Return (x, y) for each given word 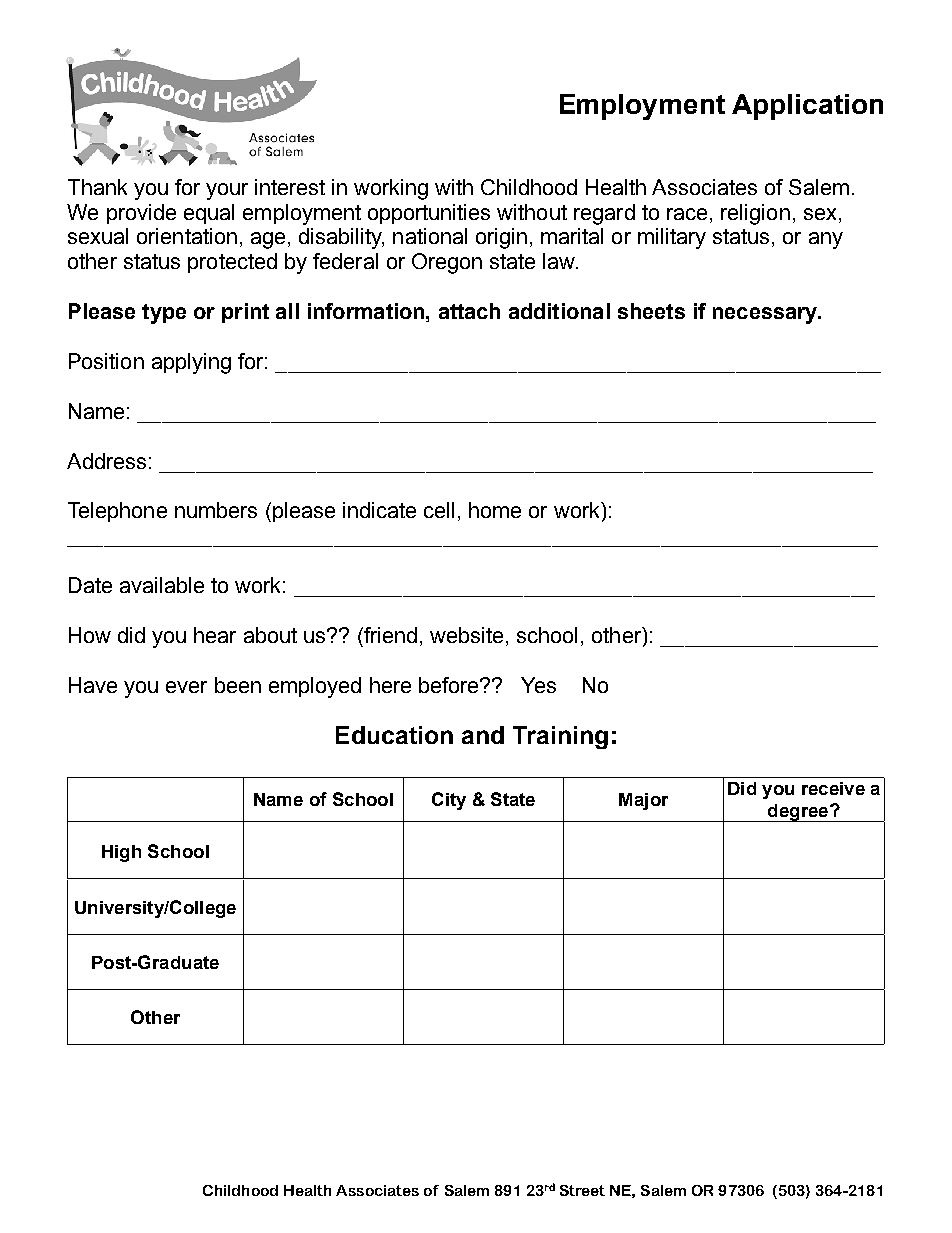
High (121, 853)
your (227, 191)
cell (439, 510)
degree (798, 813)
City (449, 801)
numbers (216, 510)
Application (807, 107)
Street (582, 1190)
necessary (766, 315)
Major (643, 801)
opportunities (429, 214)
